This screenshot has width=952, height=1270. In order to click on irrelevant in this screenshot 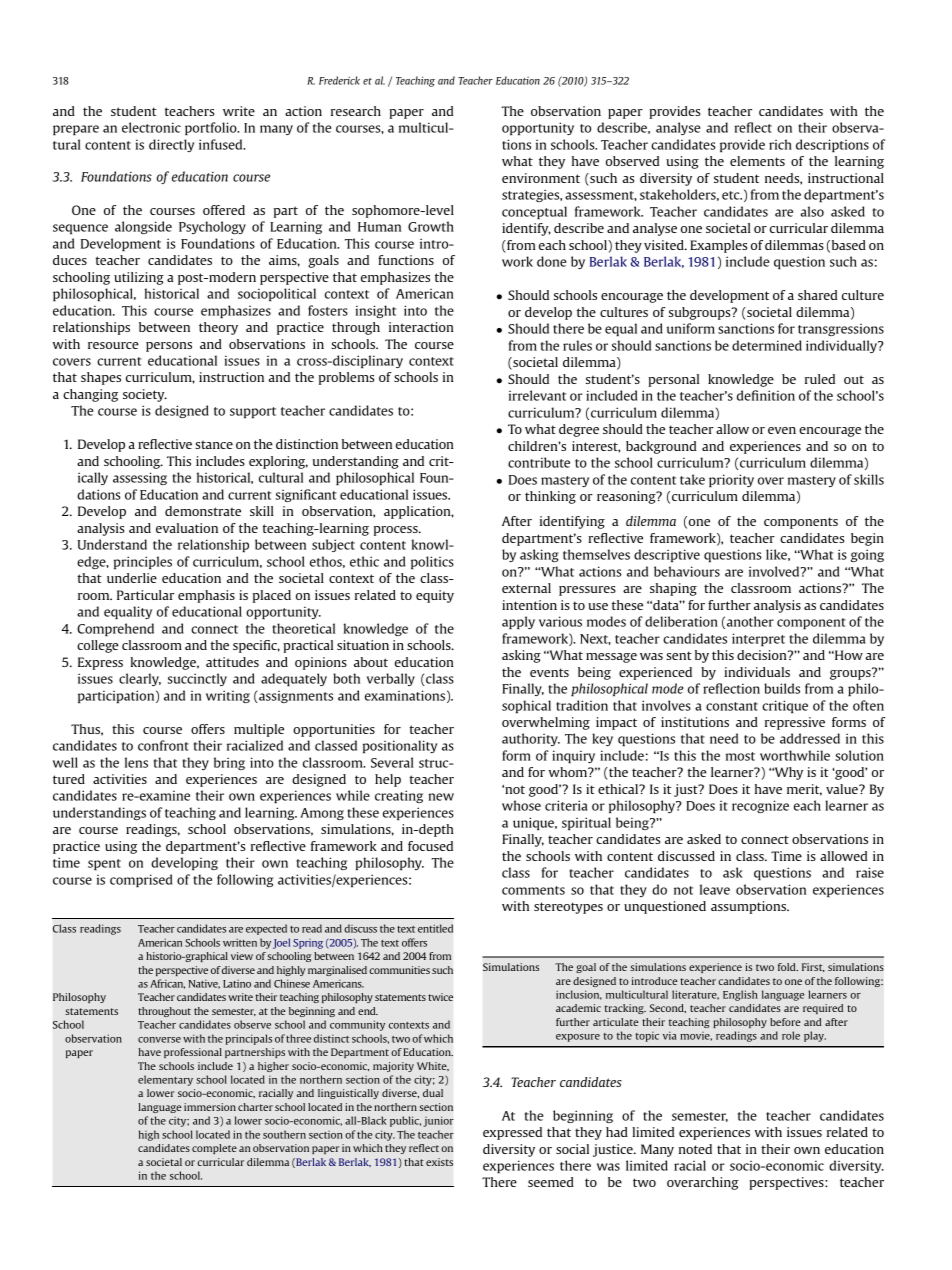, I will do `click(537, 395)`.
